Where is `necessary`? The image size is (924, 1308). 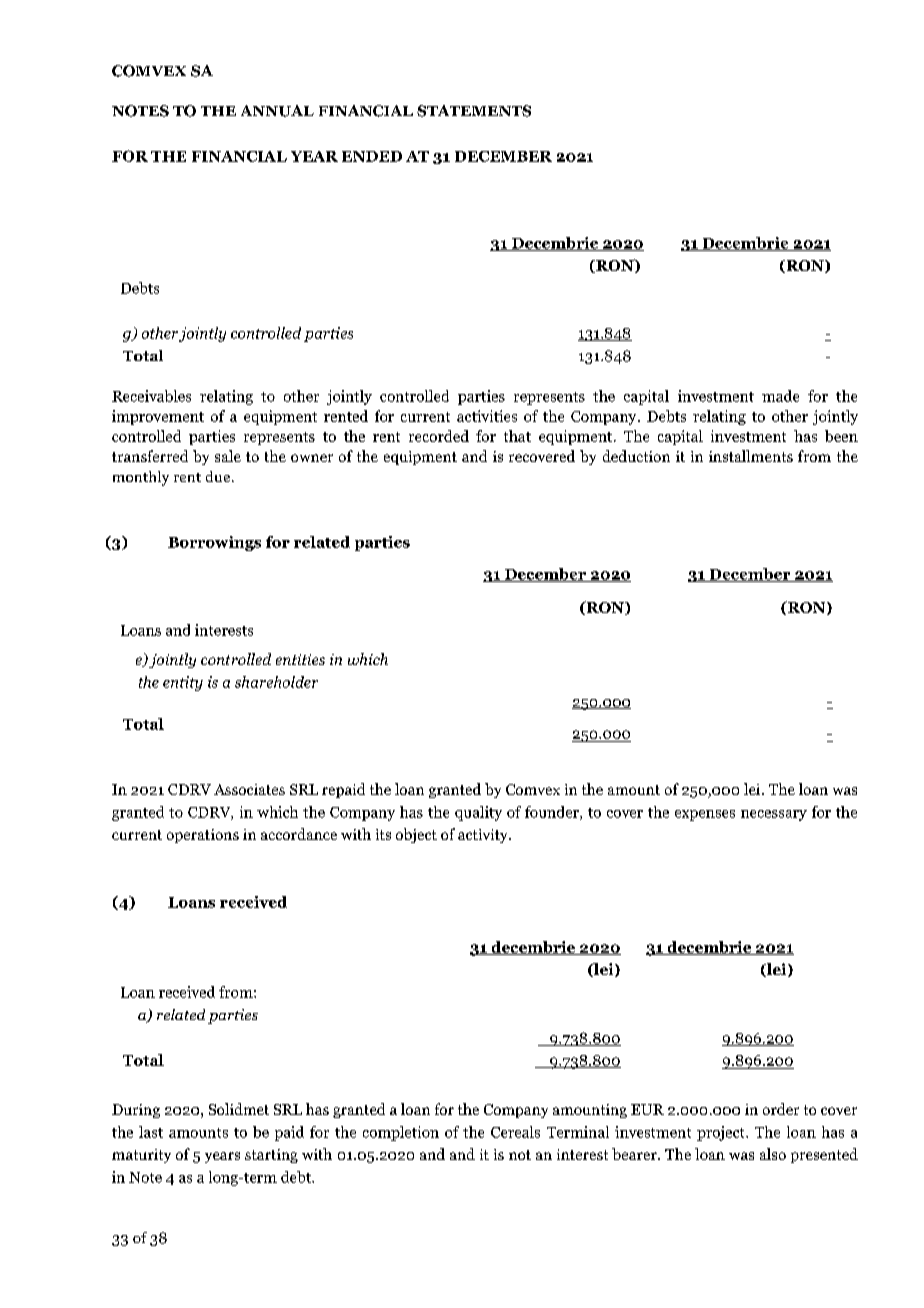
necessary is located at coordinates (774, 815).
